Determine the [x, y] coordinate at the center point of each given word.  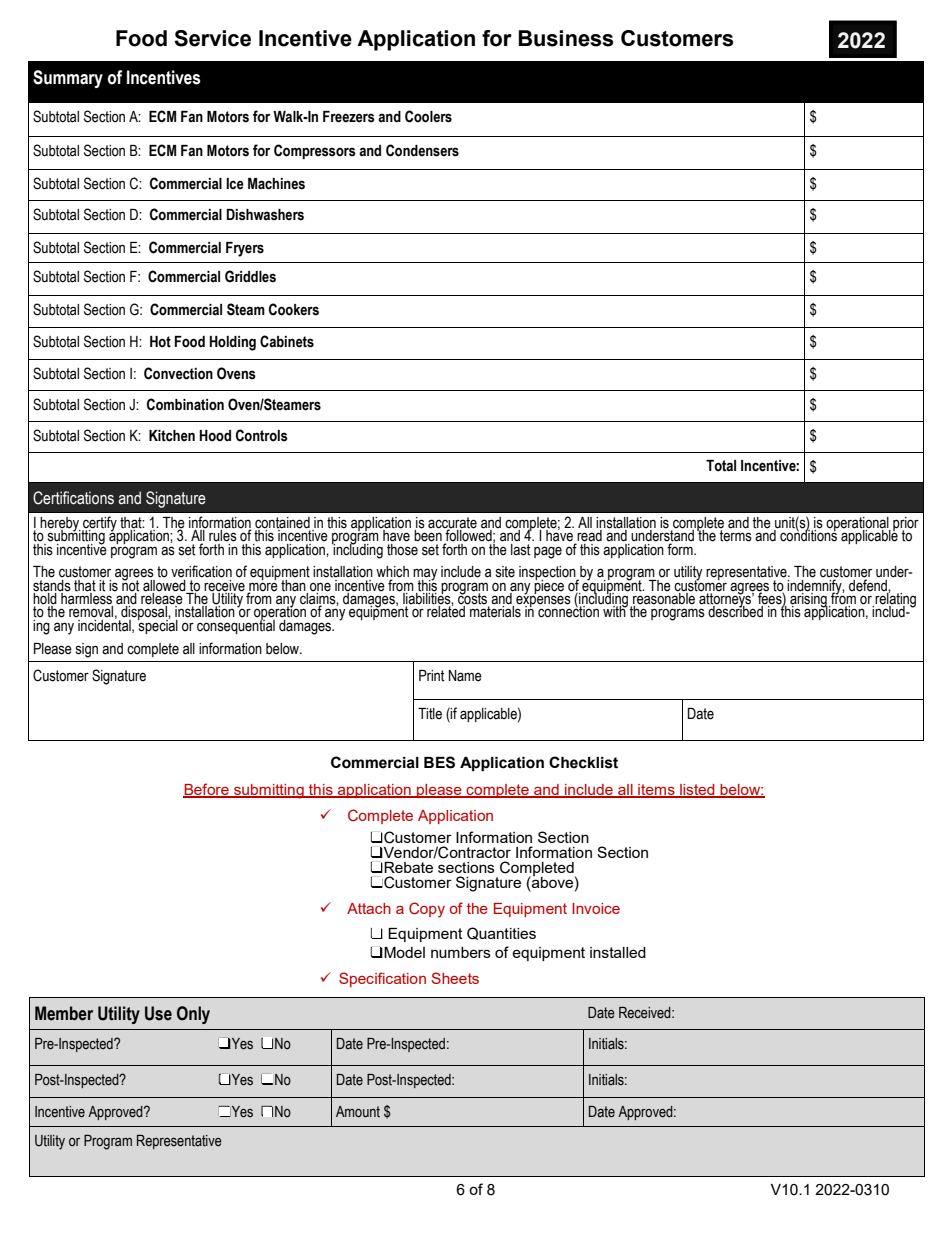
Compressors [315, 151]
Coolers [428, 116]
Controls [262, 435]
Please [53, 649]
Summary [68, 79]
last [520, 550]
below [283, 649]
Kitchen [172, 436]
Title [430, 714]
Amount [358, 1112]
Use [158, 1013]
